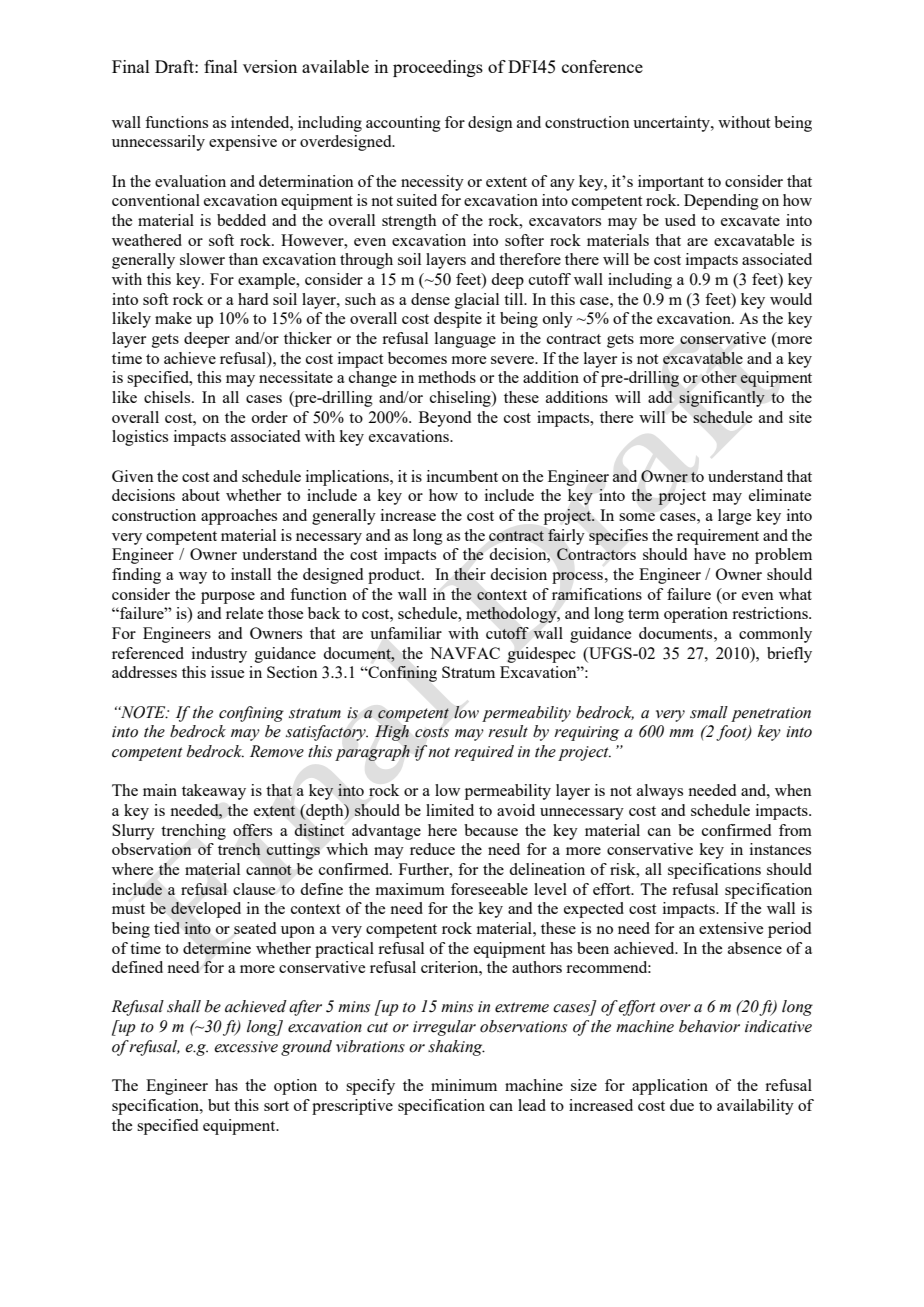 The image size is (924, 1307). Describe the element at coordinates (484, 753) in the page. I see `required` at that location.
